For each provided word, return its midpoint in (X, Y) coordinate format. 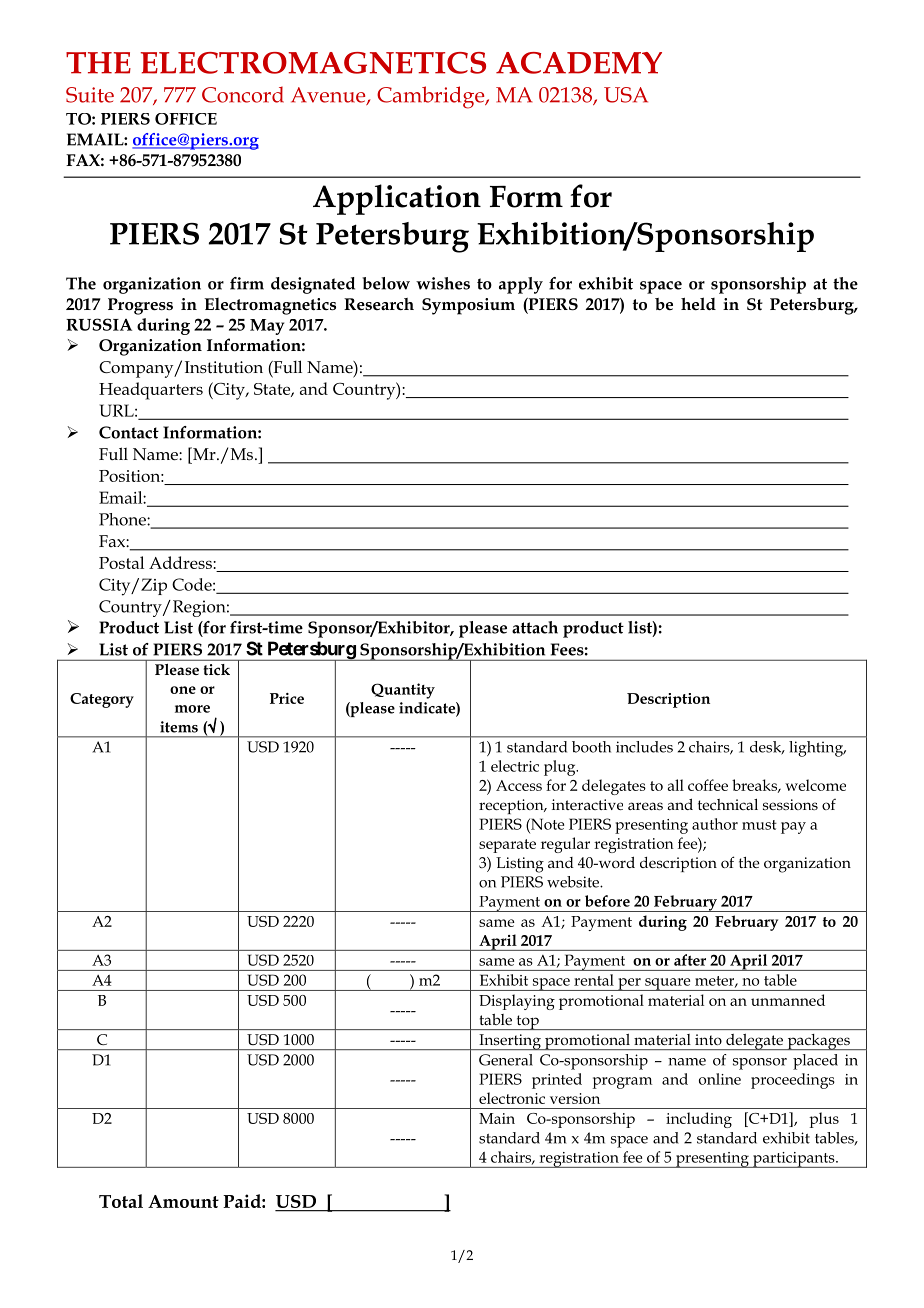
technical (728, 804)
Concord (243, 94)
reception (512, 806)
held (698, 304)
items (179, 727)
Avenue (329, 96)
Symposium (468, 306)
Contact (129, 432)
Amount (183, 1201)
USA (626, 95)
